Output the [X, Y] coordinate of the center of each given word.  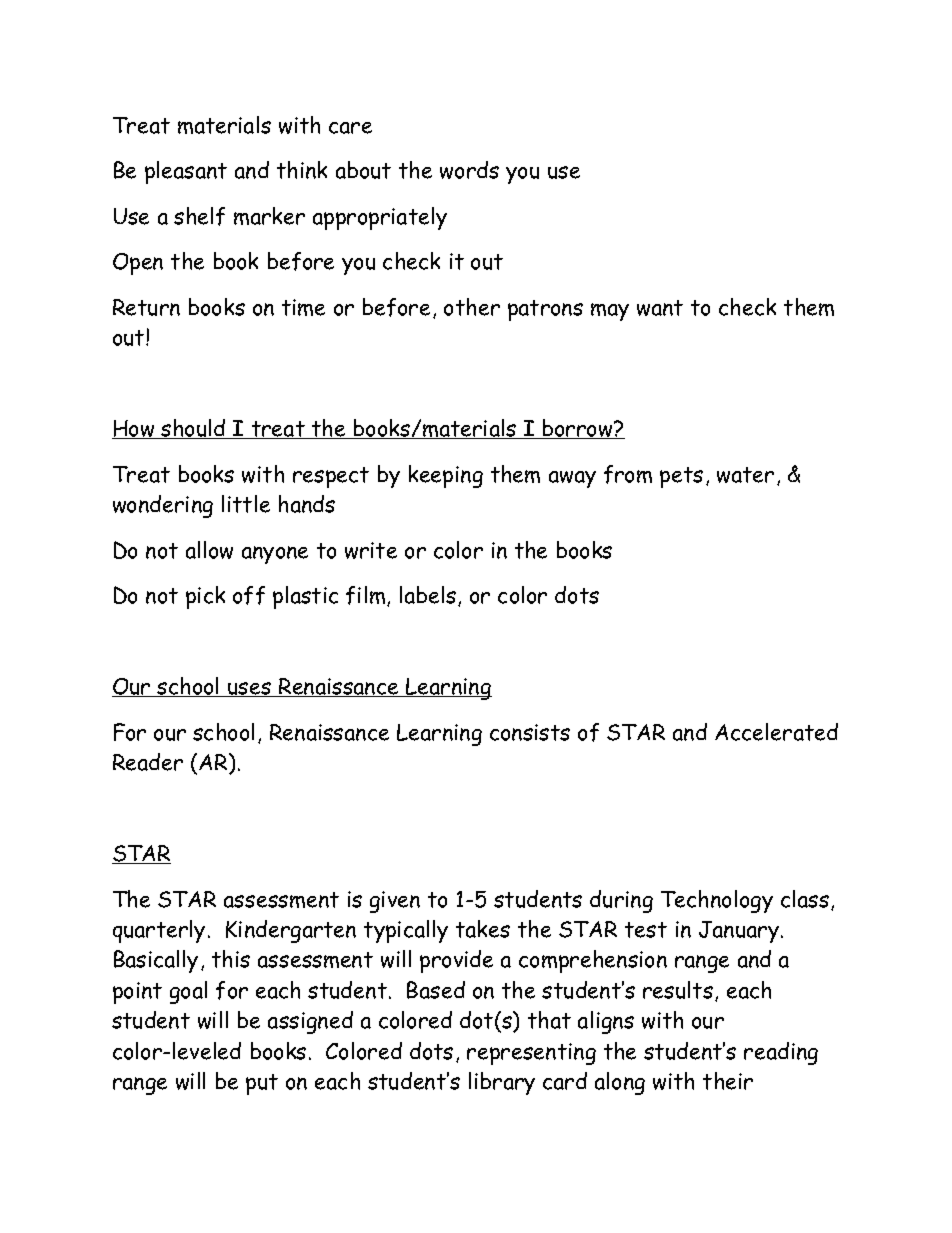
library [502, 1083]
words [469, 170]
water [745, 475]
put [262, 1084]
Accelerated [776, 732]
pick [205, 597]
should [194, 429]
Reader [148, 762]
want [660, 308]
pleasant [186, 172]
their [728, 1081]
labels [429, 596]
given [395, 902]
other [472, 307]
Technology [717, 901]
